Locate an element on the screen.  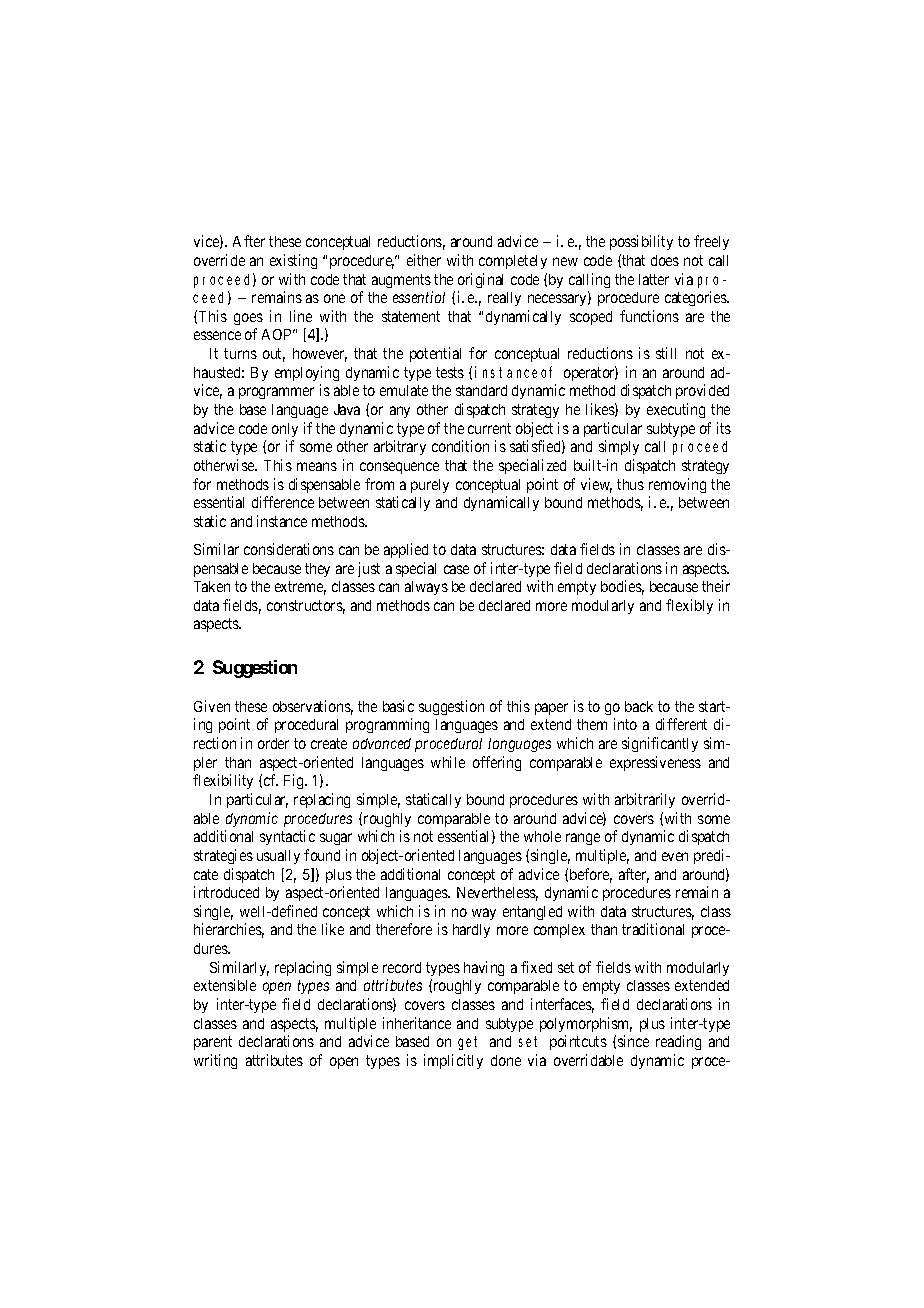
original is located at coordinates (480, 280).
